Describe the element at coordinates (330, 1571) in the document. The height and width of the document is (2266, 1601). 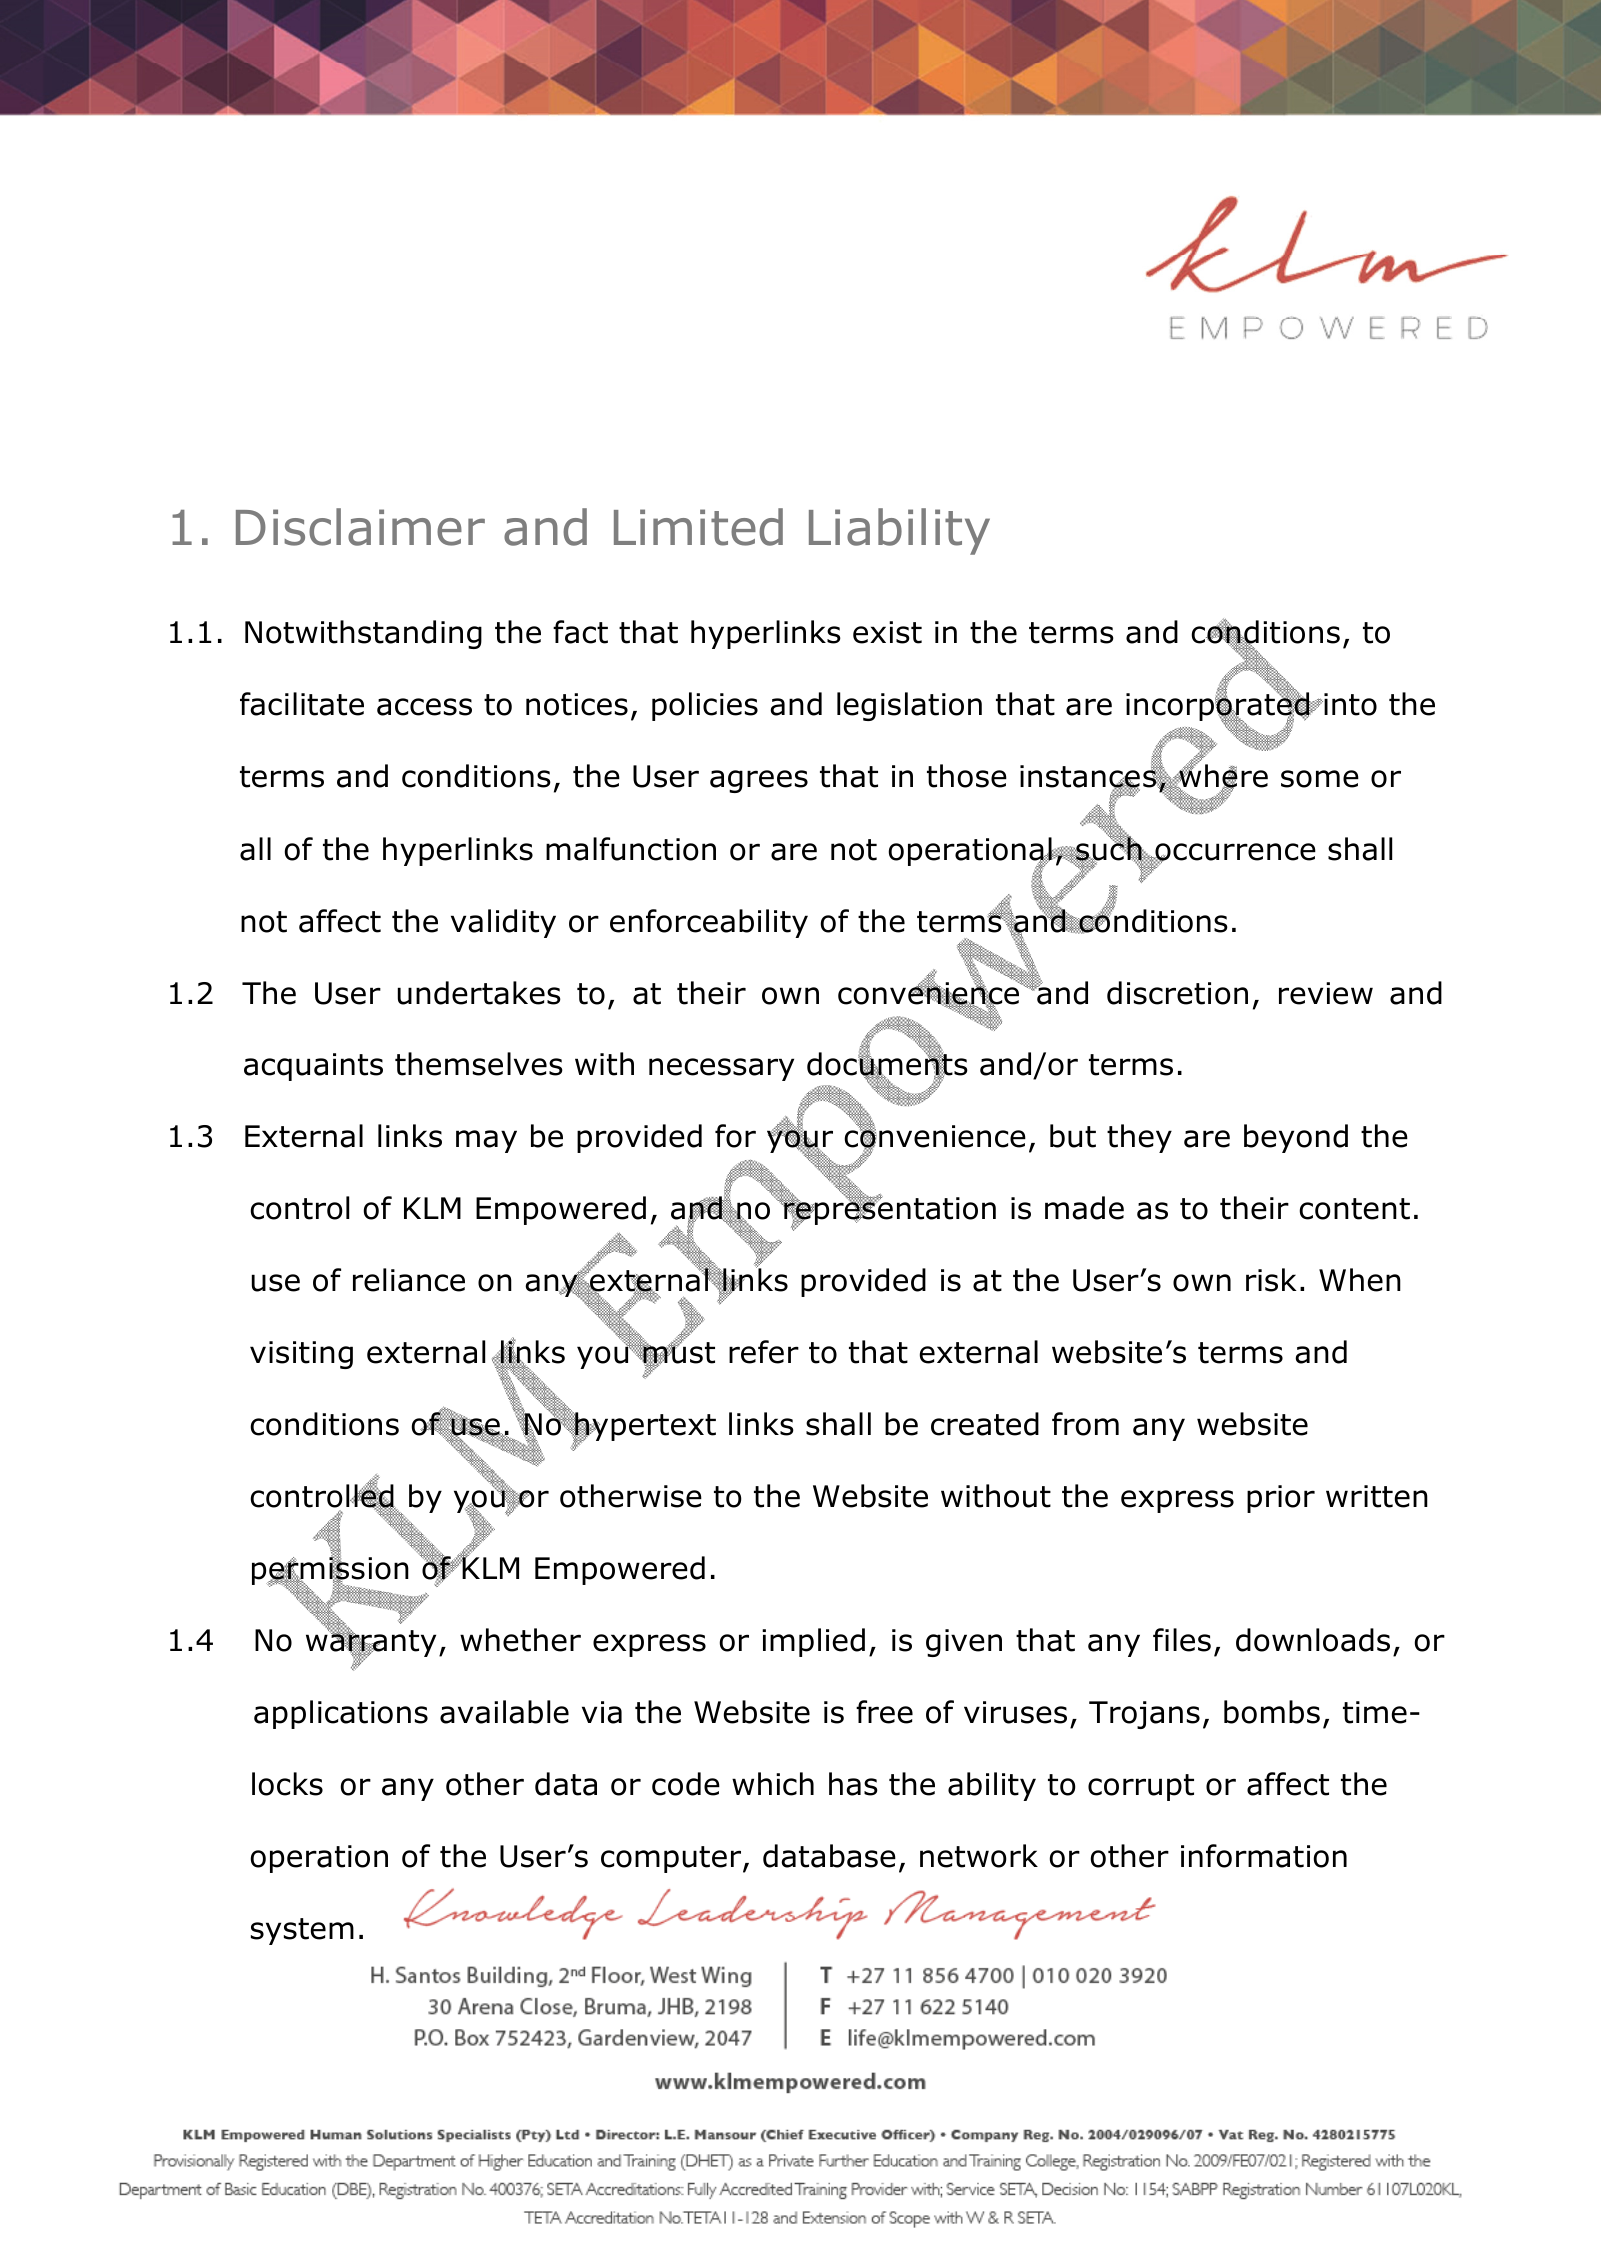
I see `permission` at that location.
